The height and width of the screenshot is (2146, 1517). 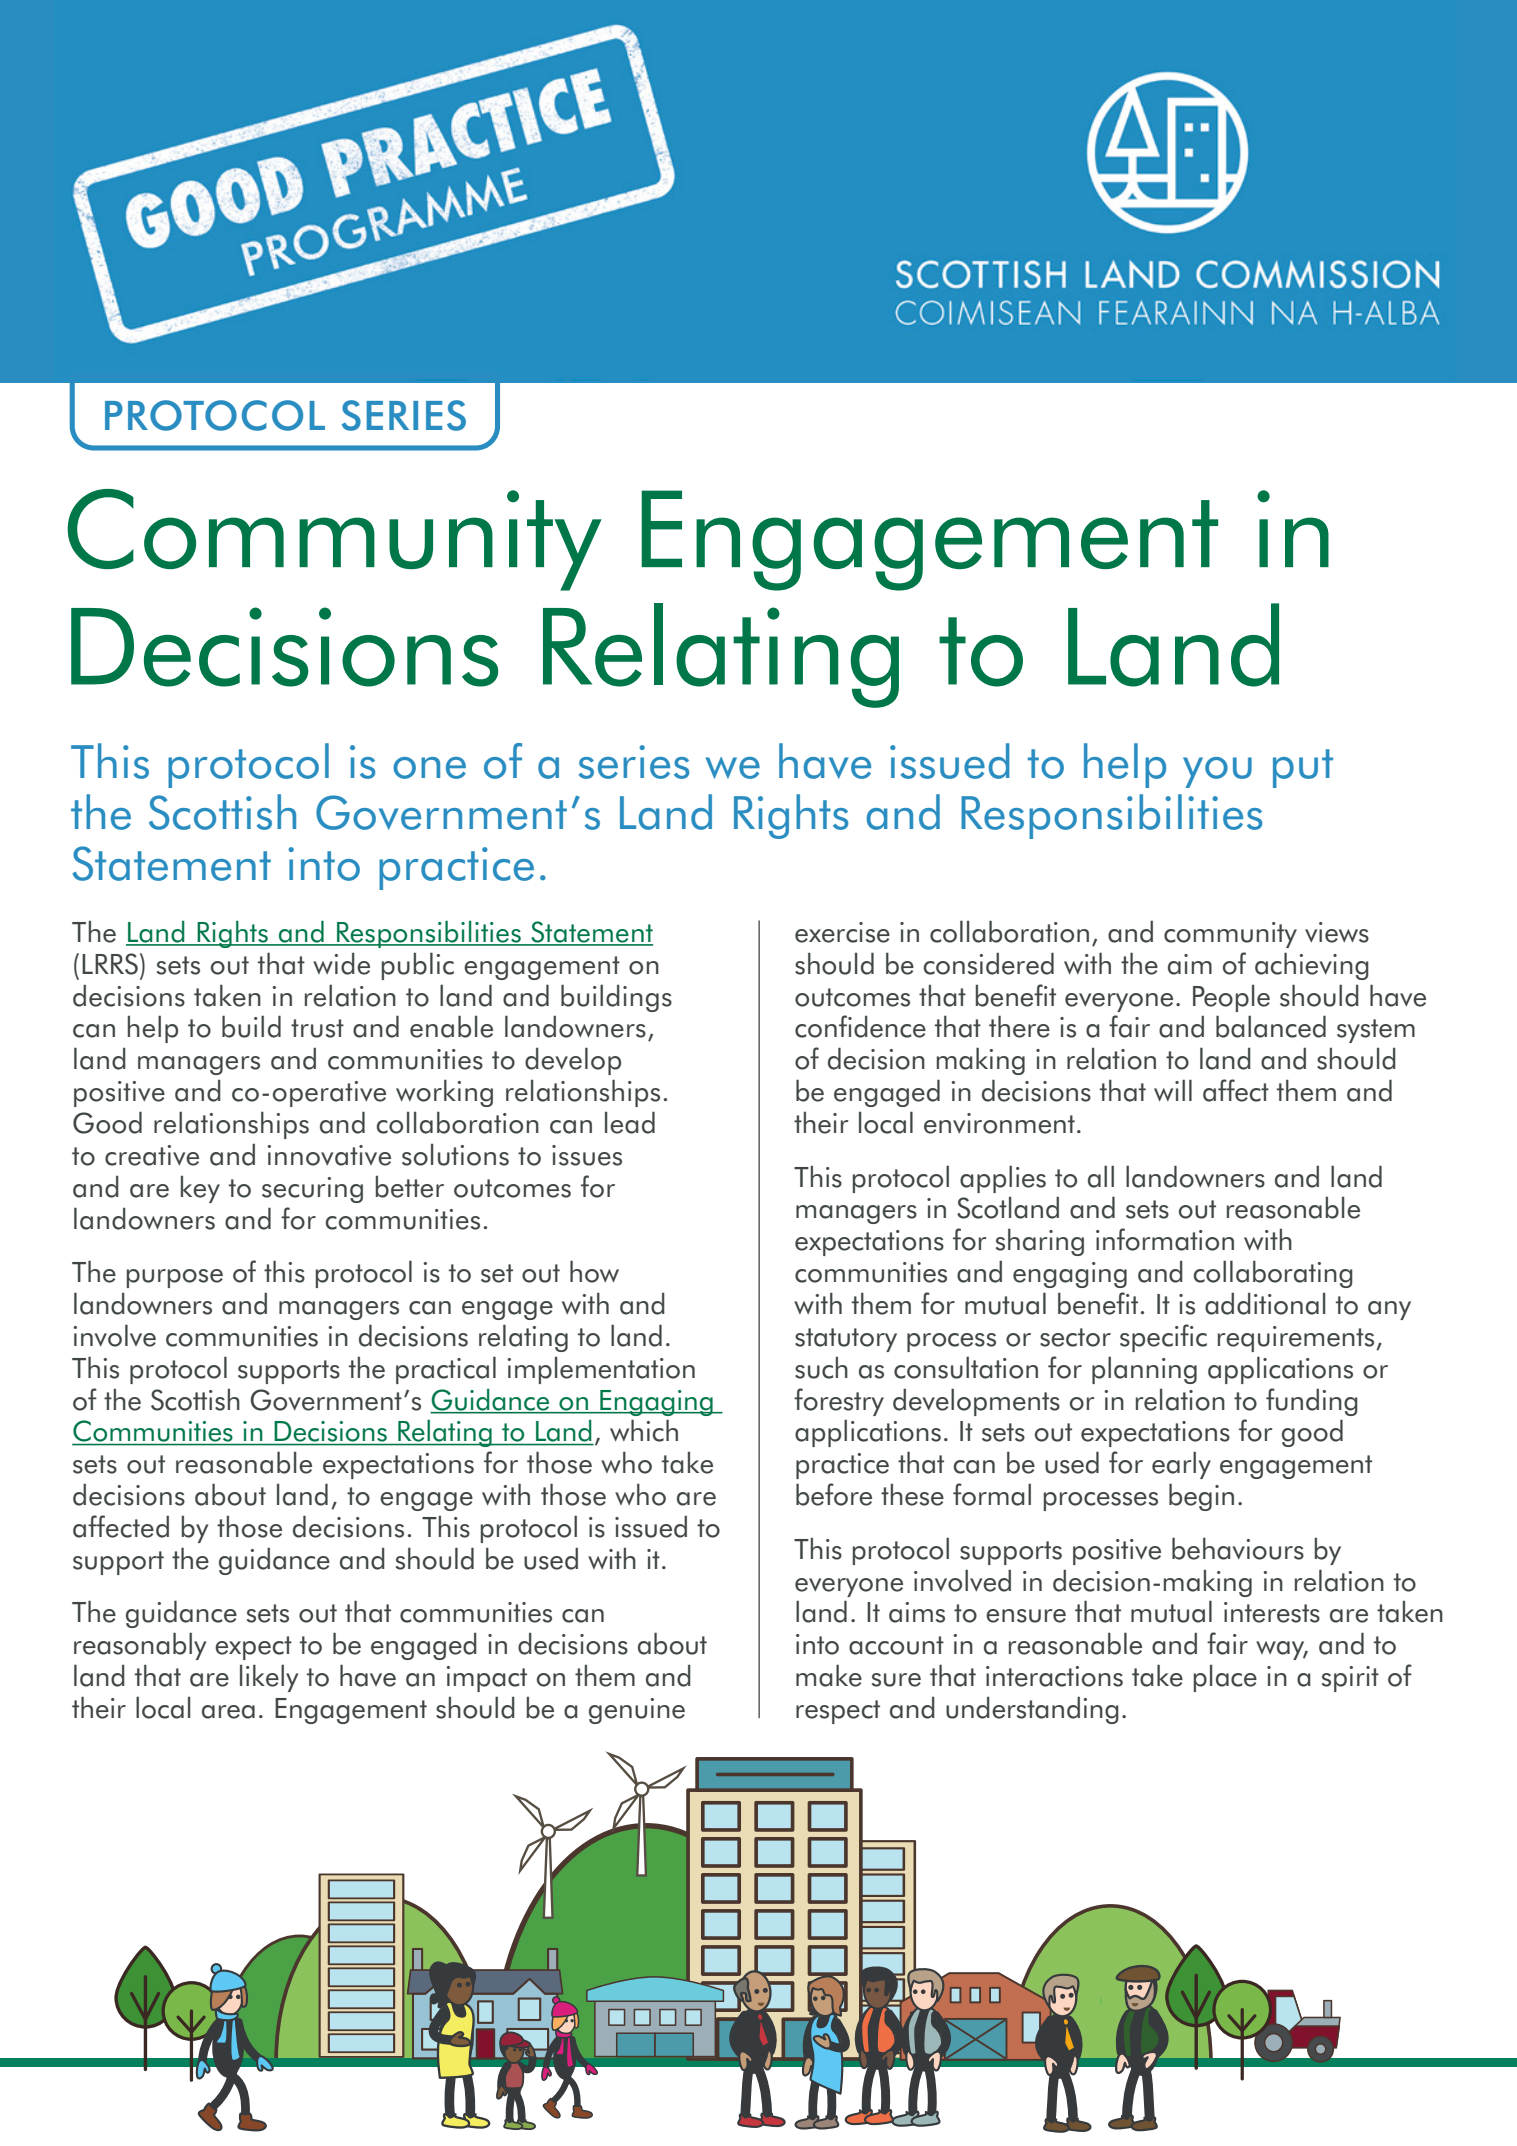 I want to click on exercise, so click(x=842, y=932).
